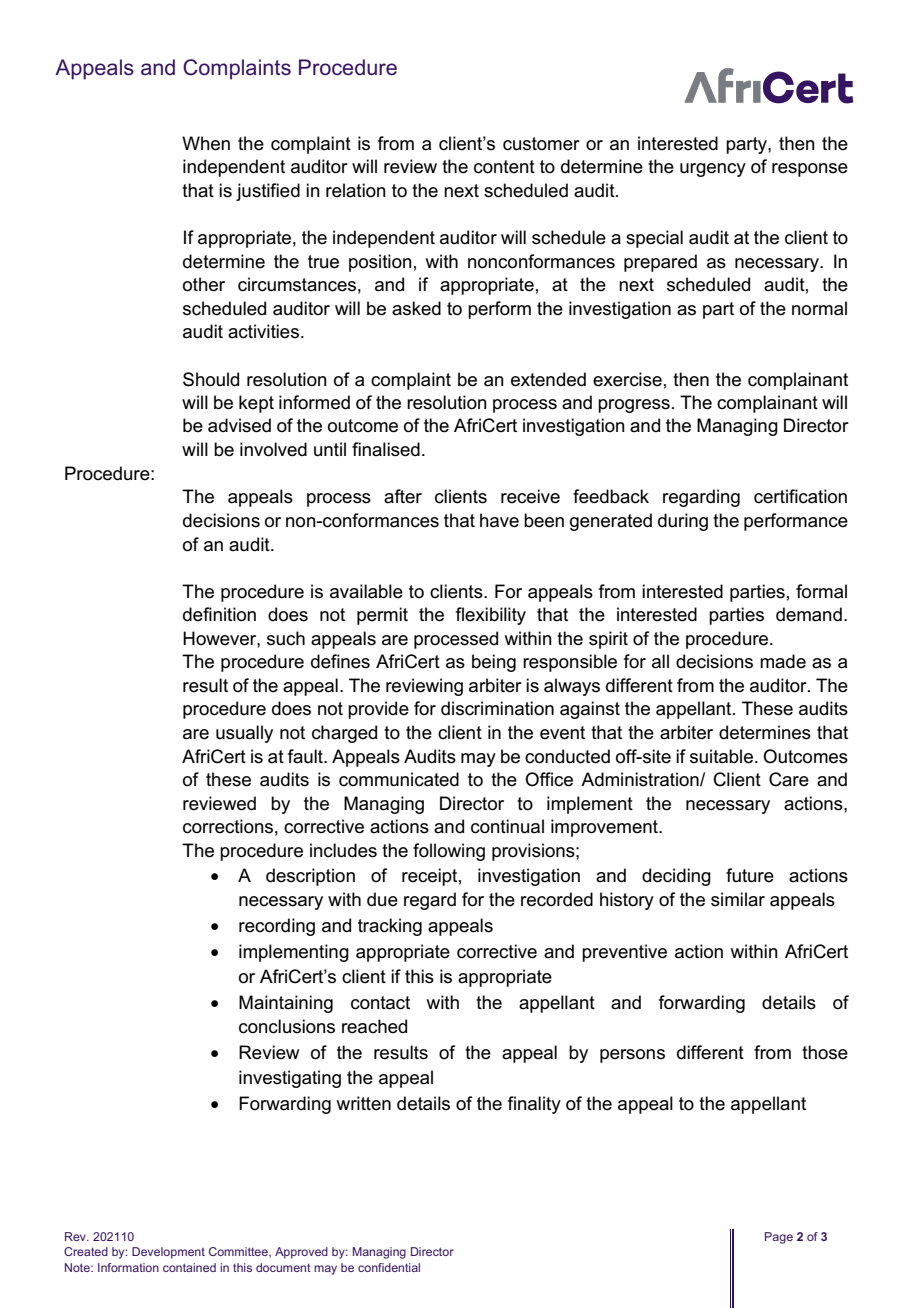 This page has width=924, height=1308. What do you see at coordinates (713, 170) in the page?
I see `urgency` at bounding box center [713, 170].
